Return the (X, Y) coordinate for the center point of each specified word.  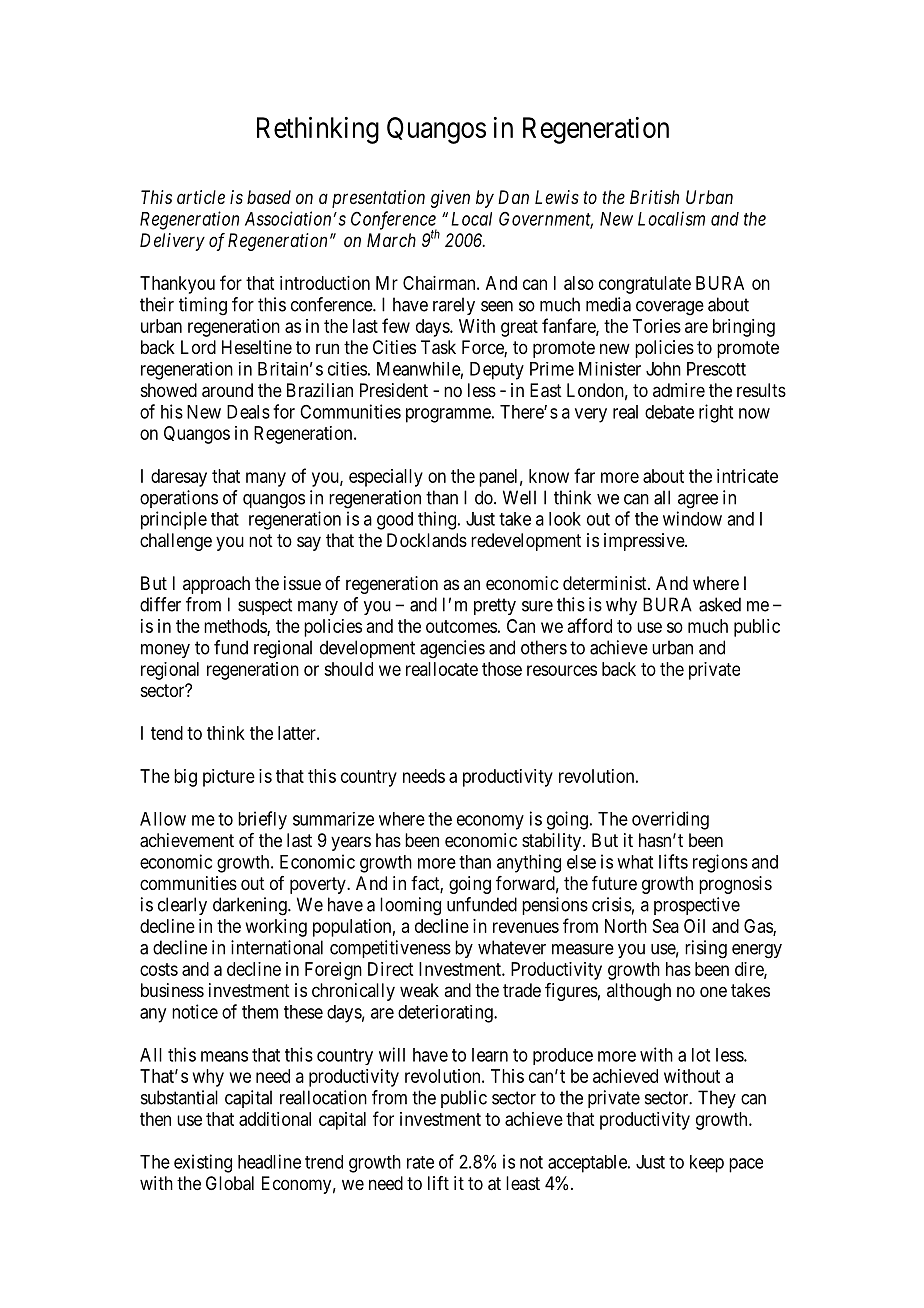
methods (236, 627)
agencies (452, 649)
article (201, 197)
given (450, 199)
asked (720, 604)
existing (203, 1163)
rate (420, 1162)
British (654, 197)
